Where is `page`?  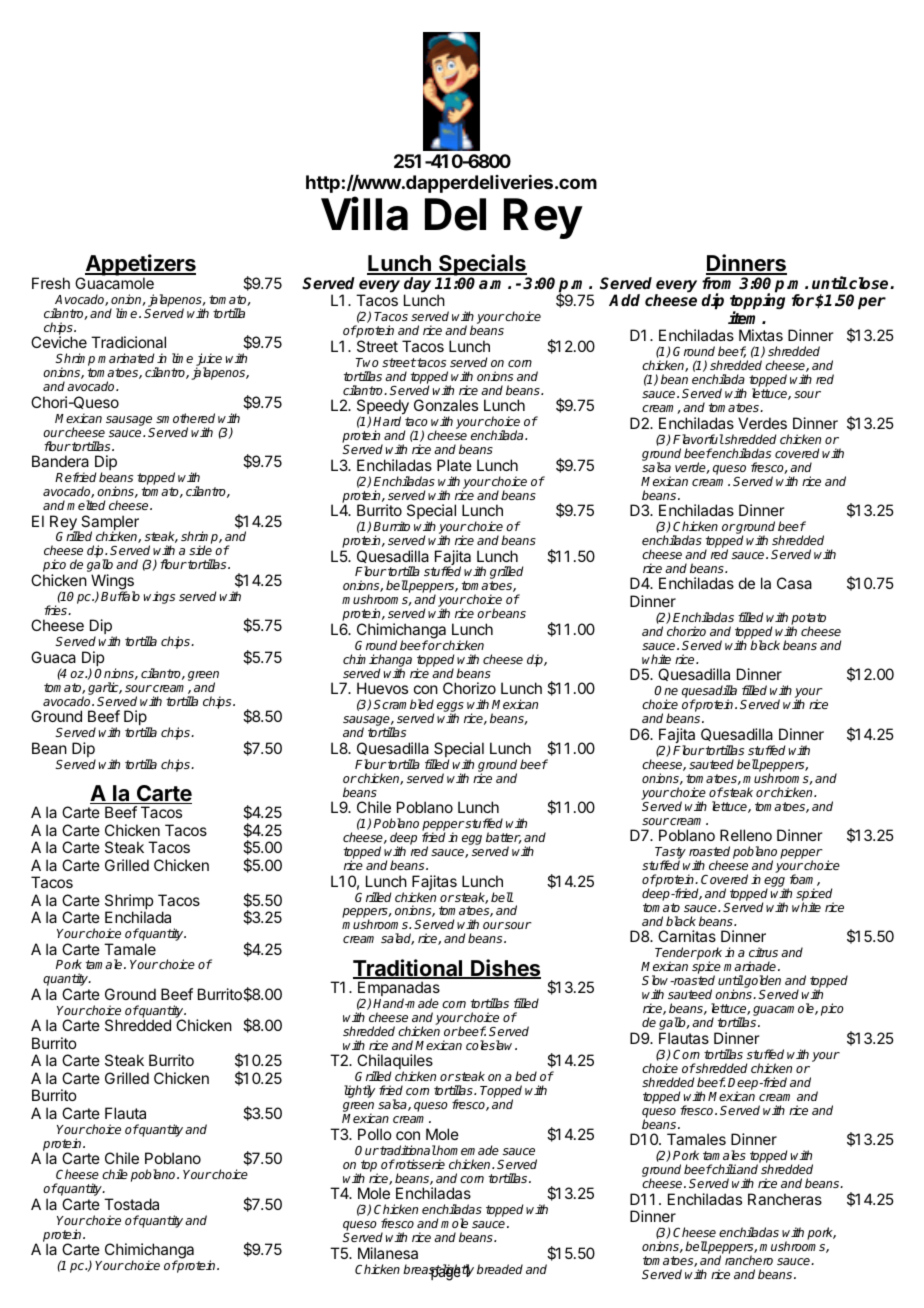
page is located at coordinates (445, 1274).
